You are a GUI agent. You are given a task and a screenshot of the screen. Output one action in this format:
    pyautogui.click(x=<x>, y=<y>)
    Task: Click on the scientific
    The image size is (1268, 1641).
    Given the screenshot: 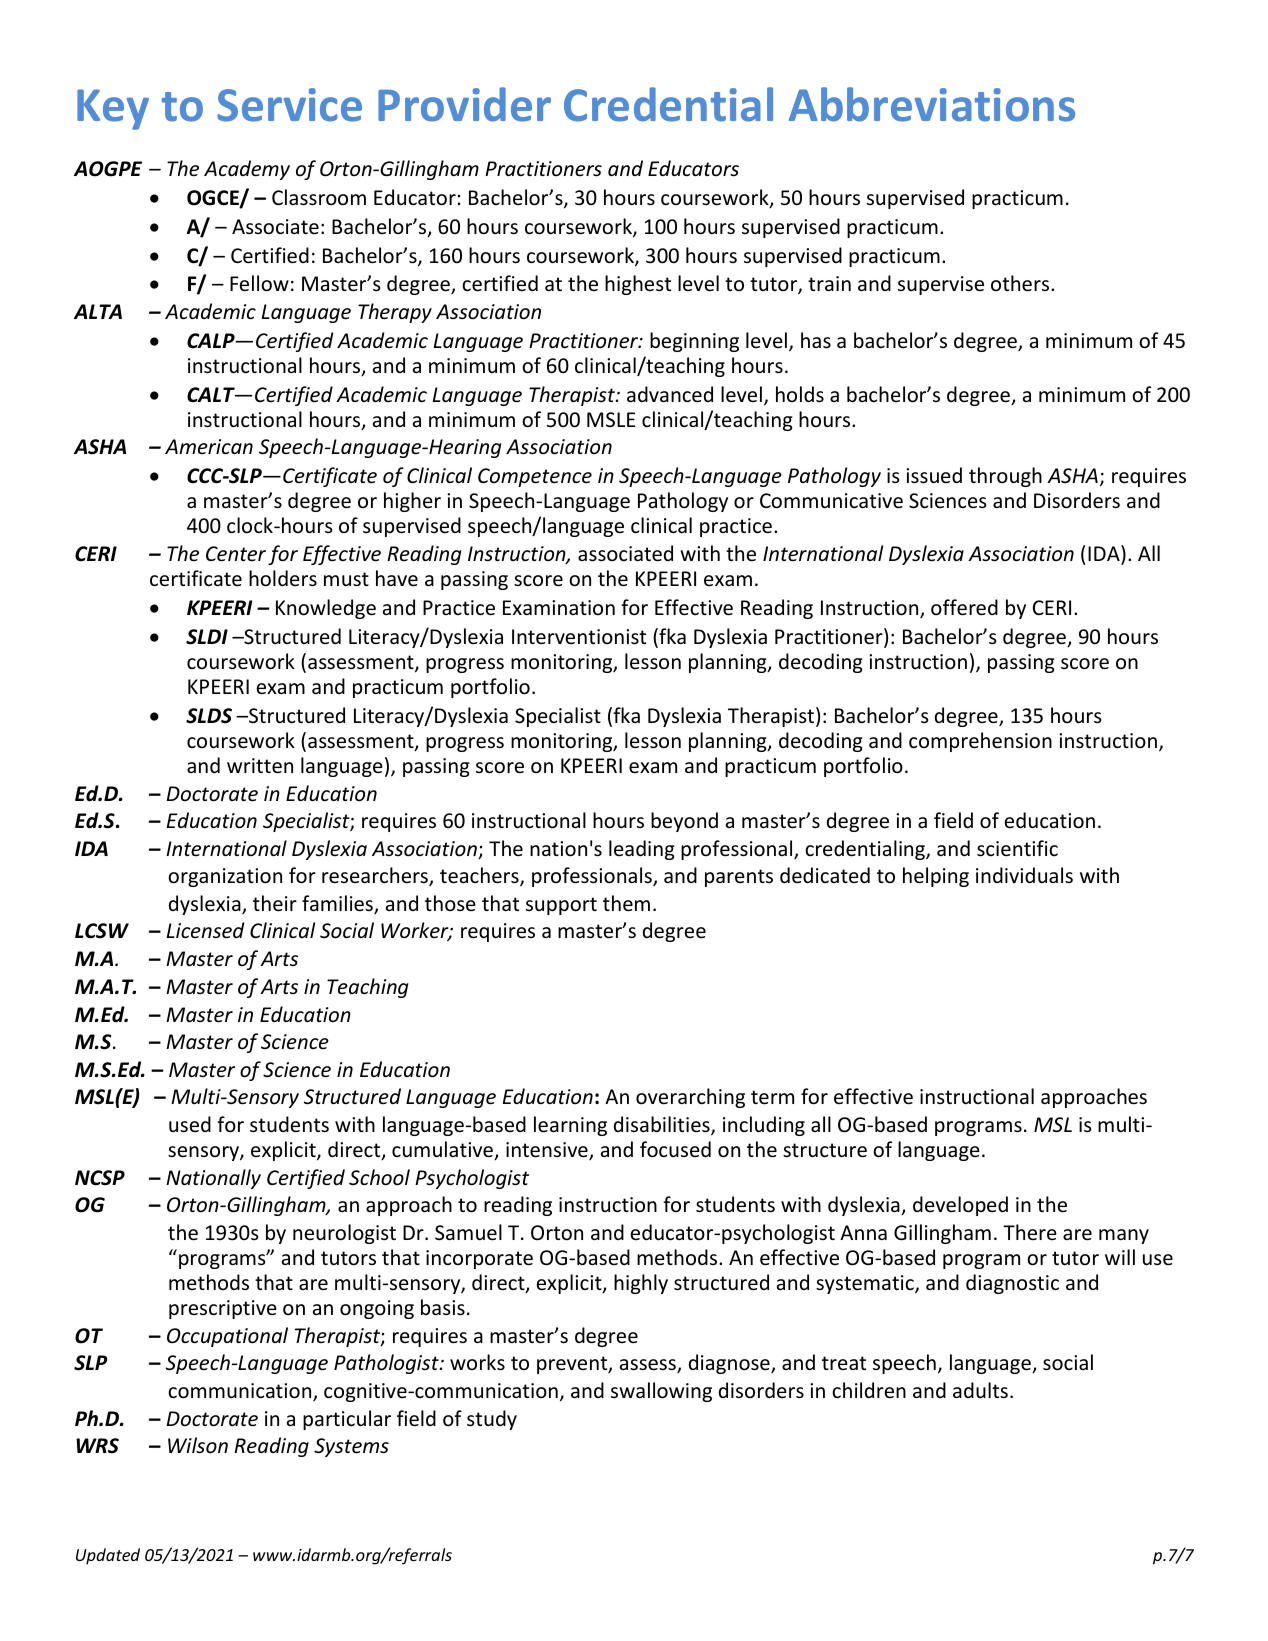 What is the action you would take?
    pyautogui.click(x=1017, y=848)
